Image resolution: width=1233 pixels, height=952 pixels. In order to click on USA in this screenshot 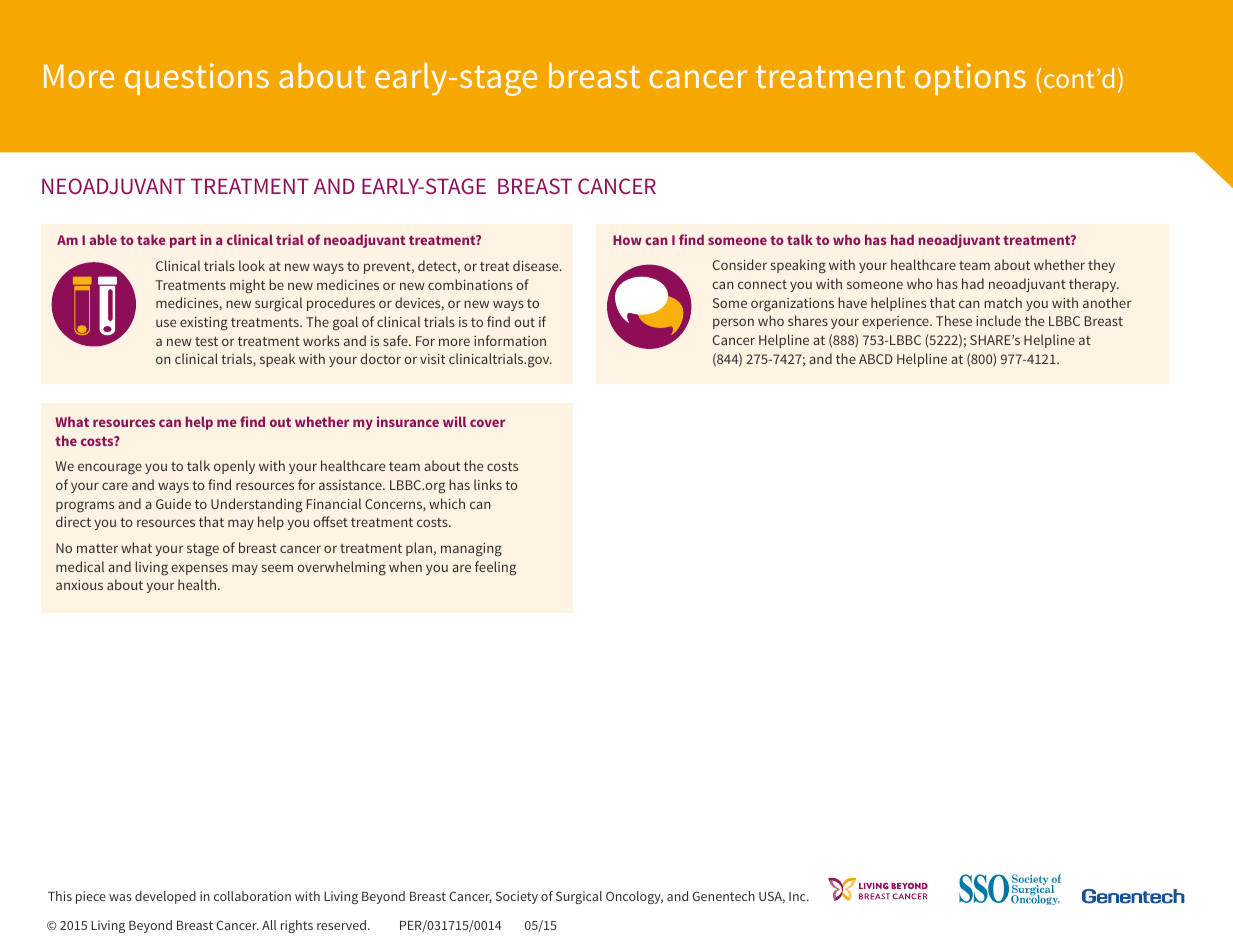, I will do `click(772, 897)`.
